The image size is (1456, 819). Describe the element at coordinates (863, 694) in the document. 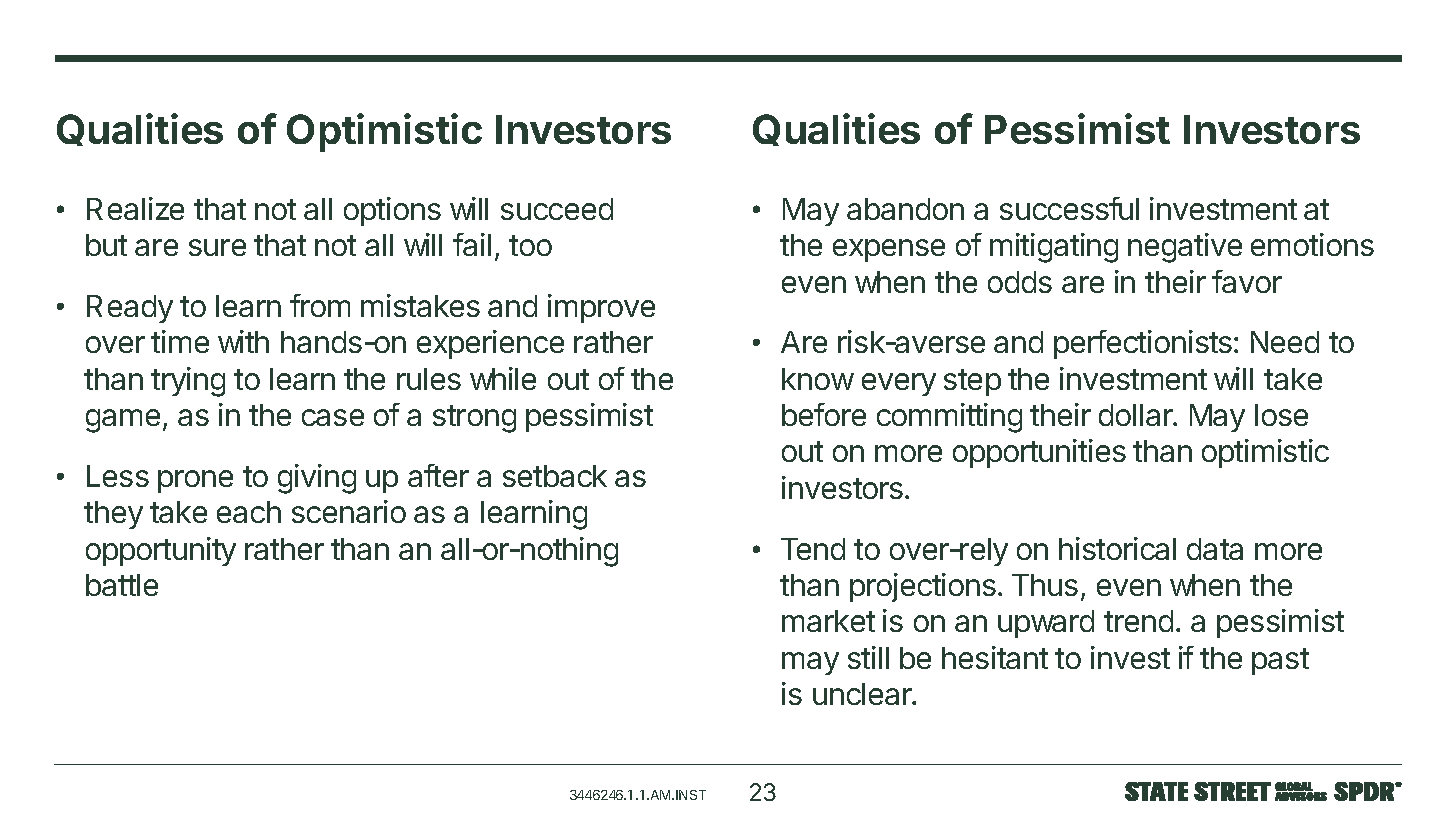

I see `unclear` at that location.
